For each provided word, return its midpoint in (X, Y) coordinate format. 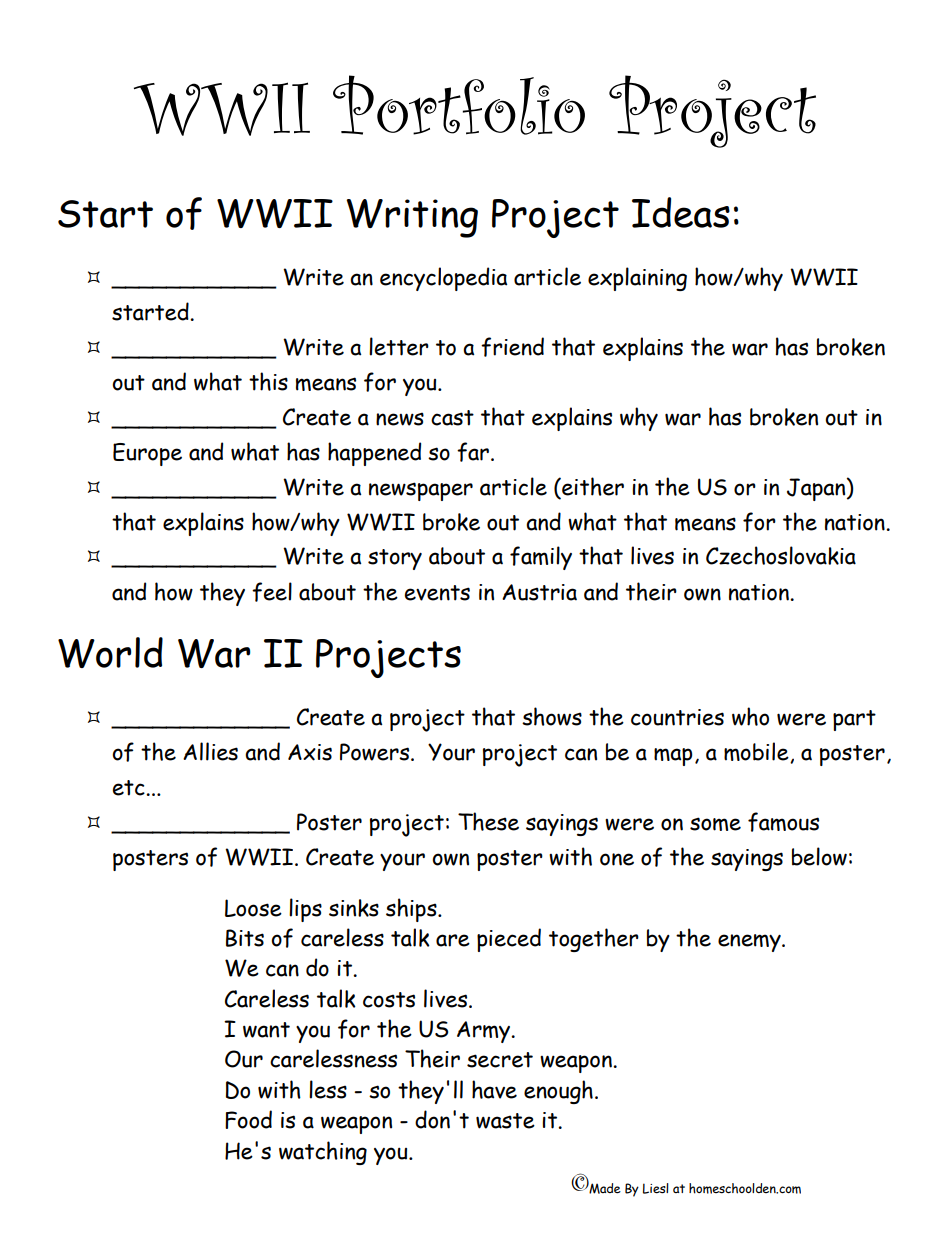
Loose (253, 908)
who (750, 716)
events (437, 593)
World (110, 652)
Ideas (681, 212)
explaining (637, 279)
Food (248, 1119)
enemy (750, 943)
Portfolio (459, 105)
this (268, 381)
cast (452, 418)
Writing (412, 218)
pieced (509, 940)
